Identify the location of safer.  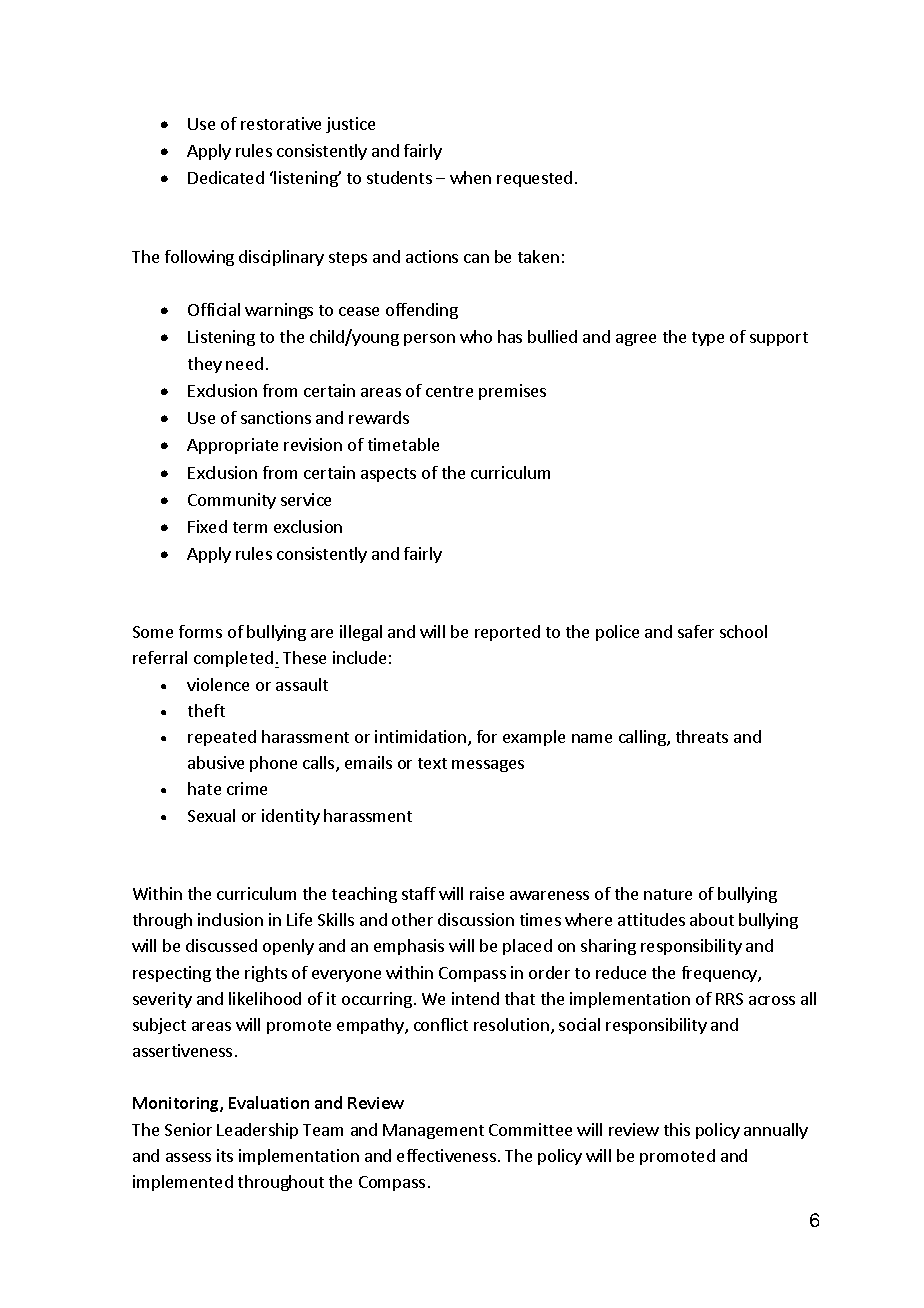
(696, 631).
